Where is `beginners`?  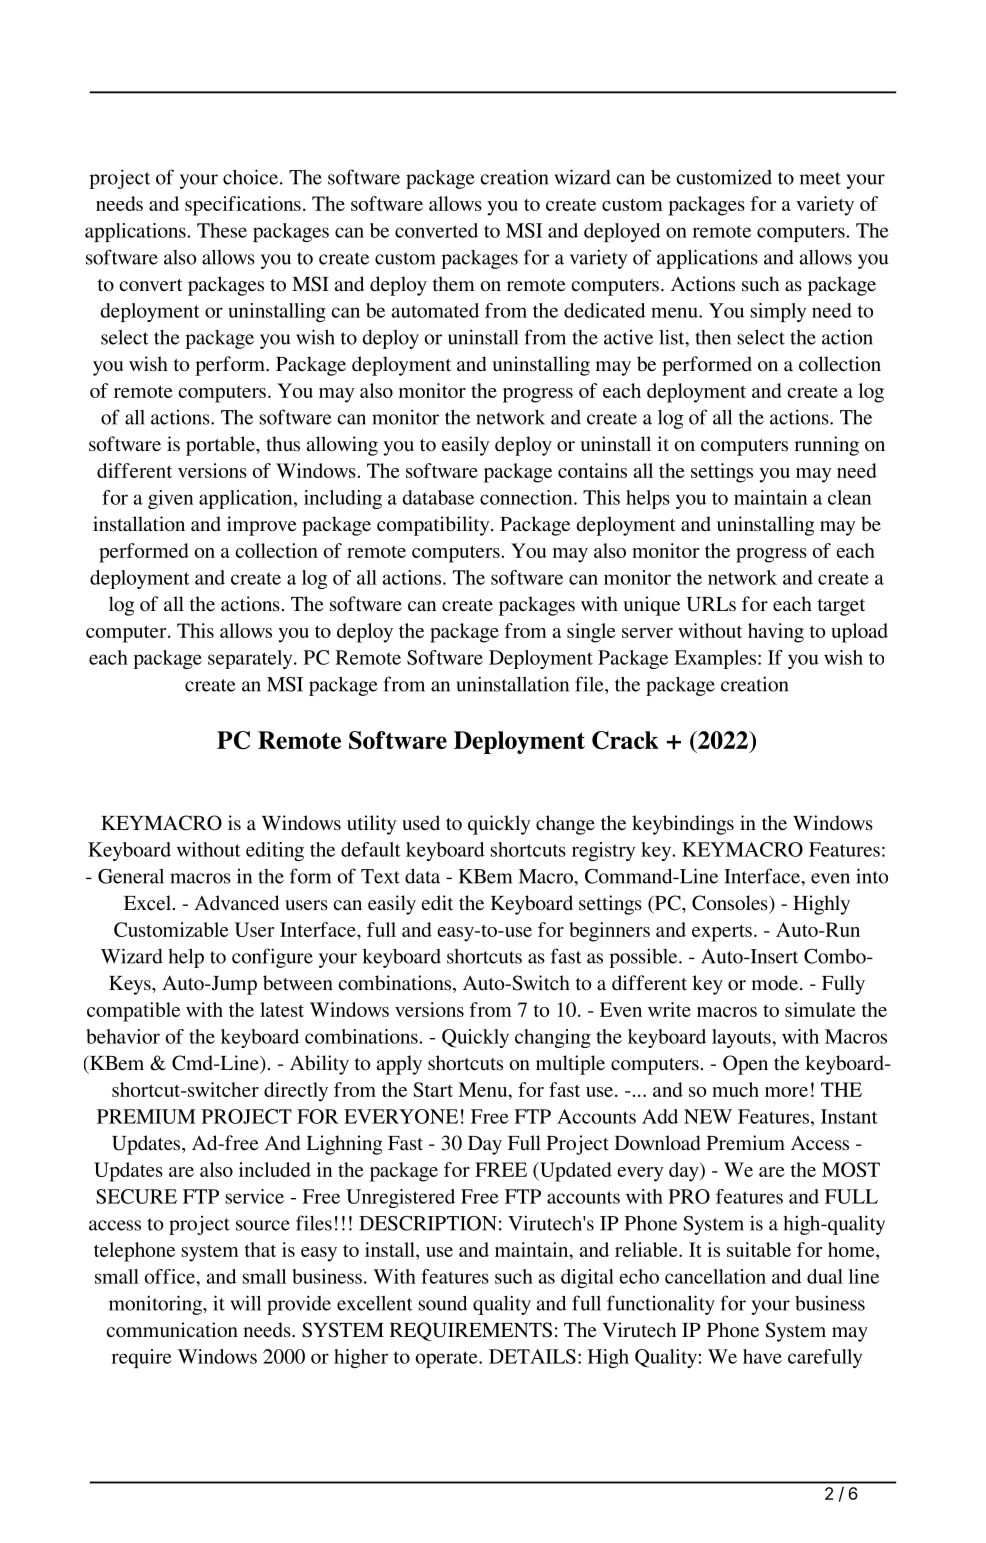 beginners is located at coordinates (609, 932).
